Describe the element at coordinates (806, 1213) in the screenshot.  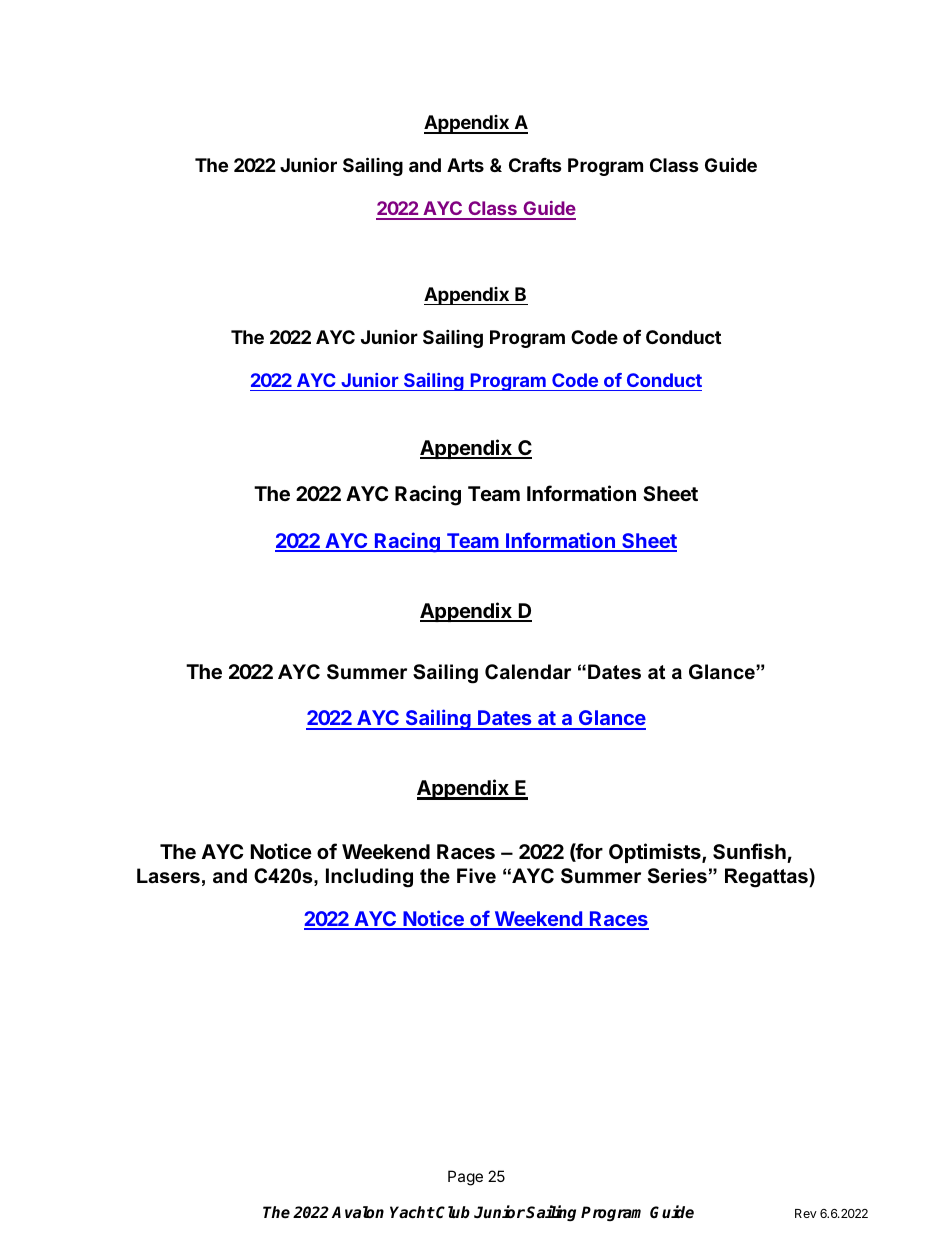
I see `Rev` at that location.
